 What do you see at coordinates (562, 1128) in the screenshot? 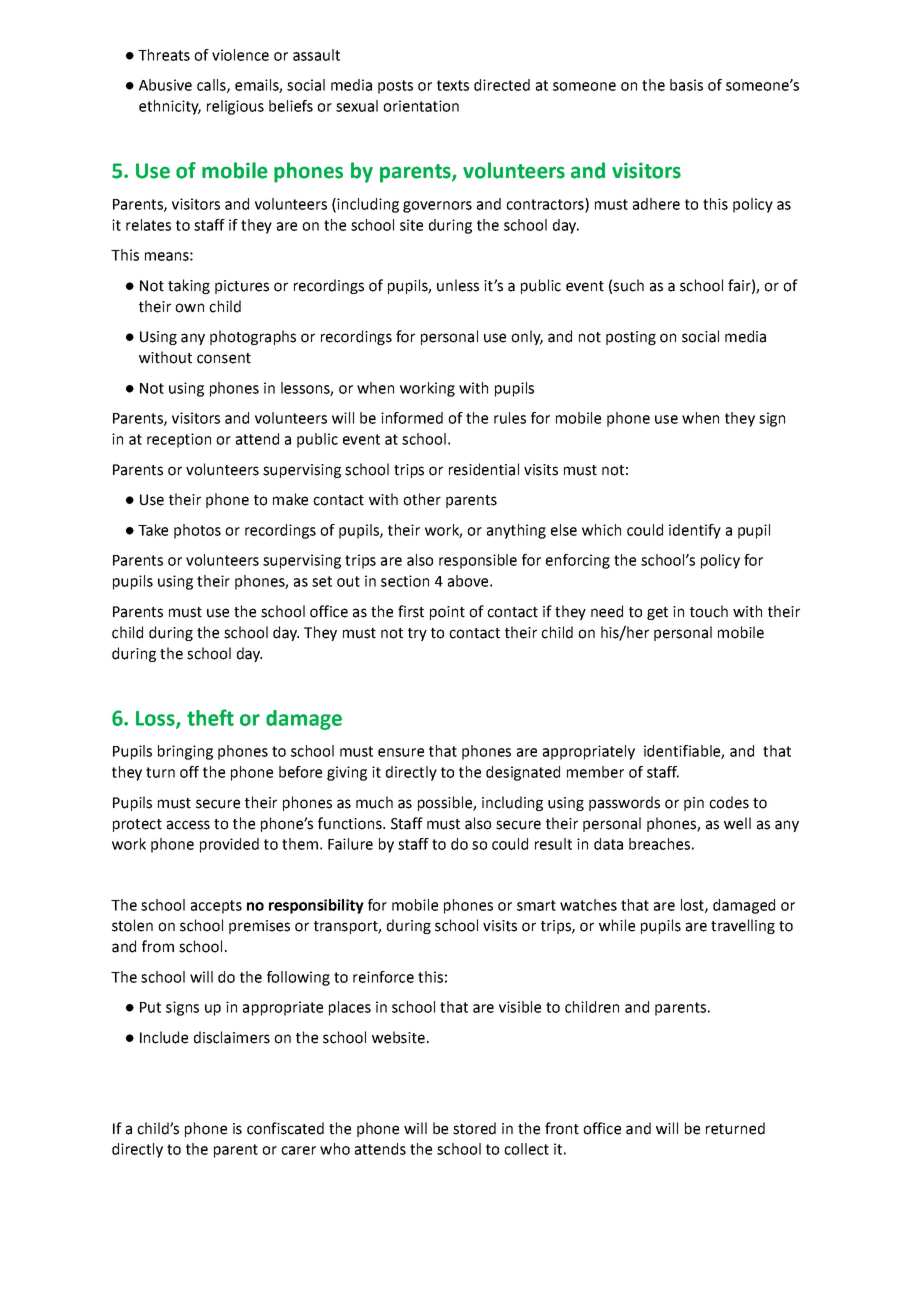
I see `front` at bounding box center [562, 1128].
